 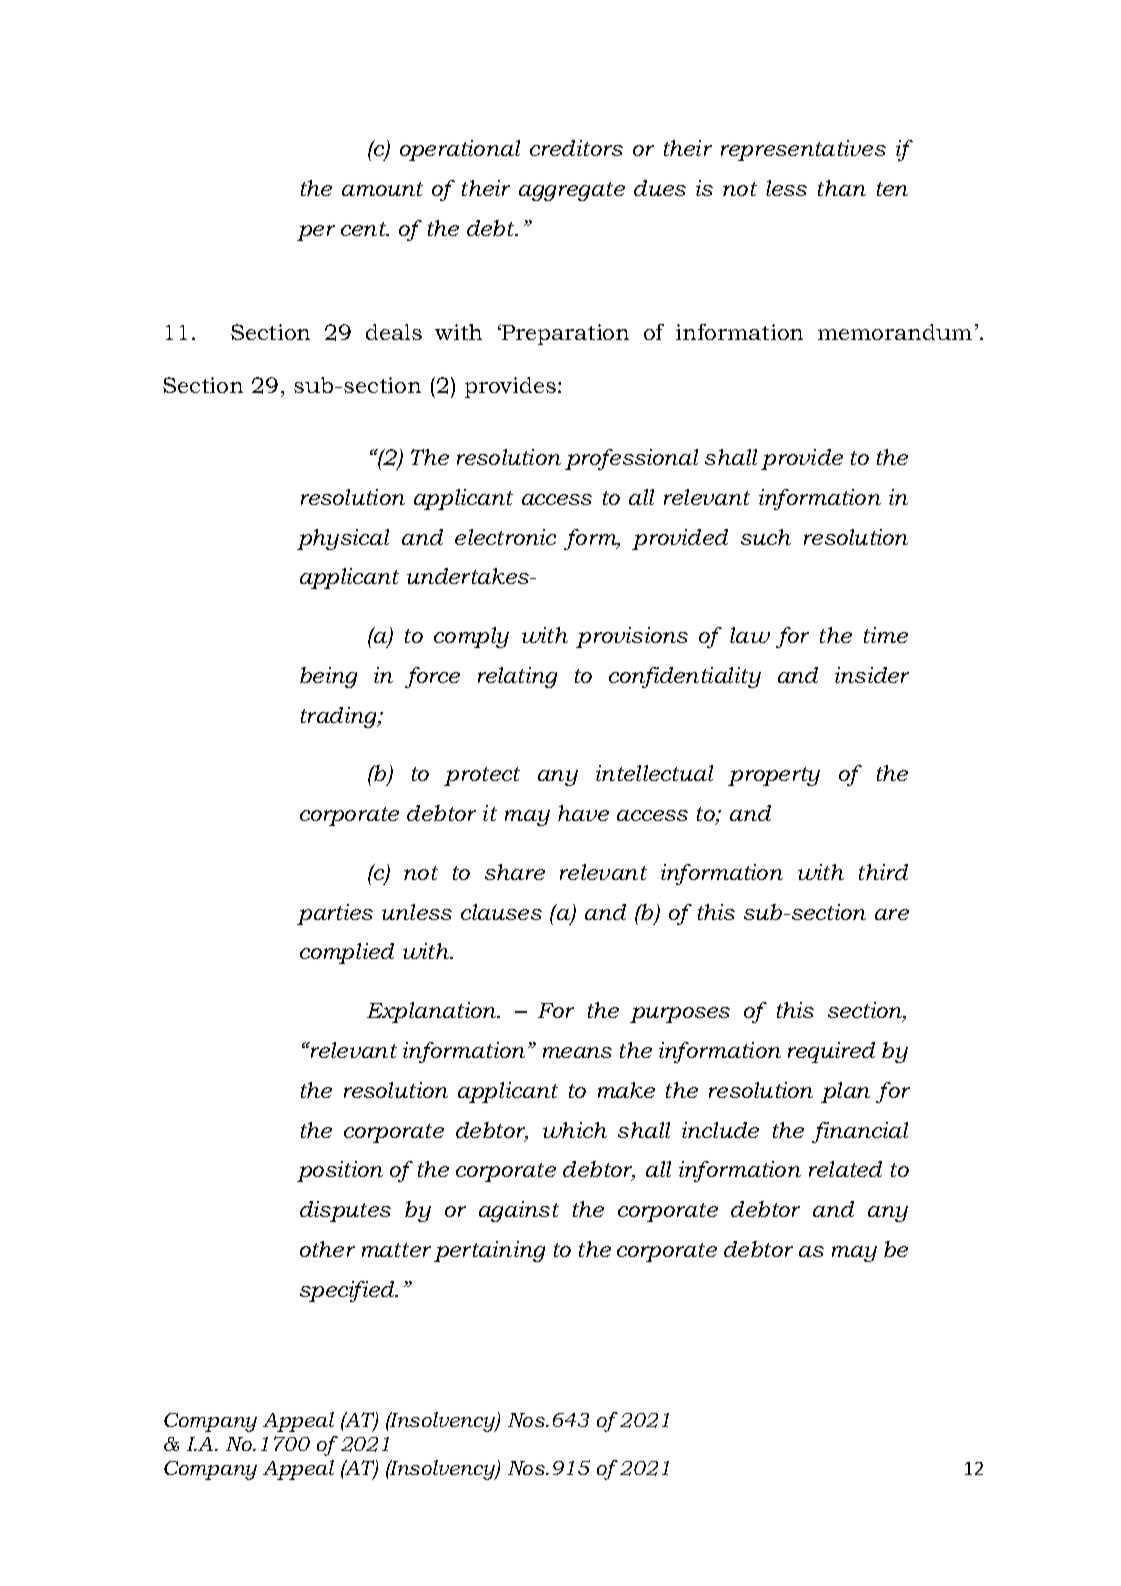 I want to click on parties, so click(x=335, y=914).
